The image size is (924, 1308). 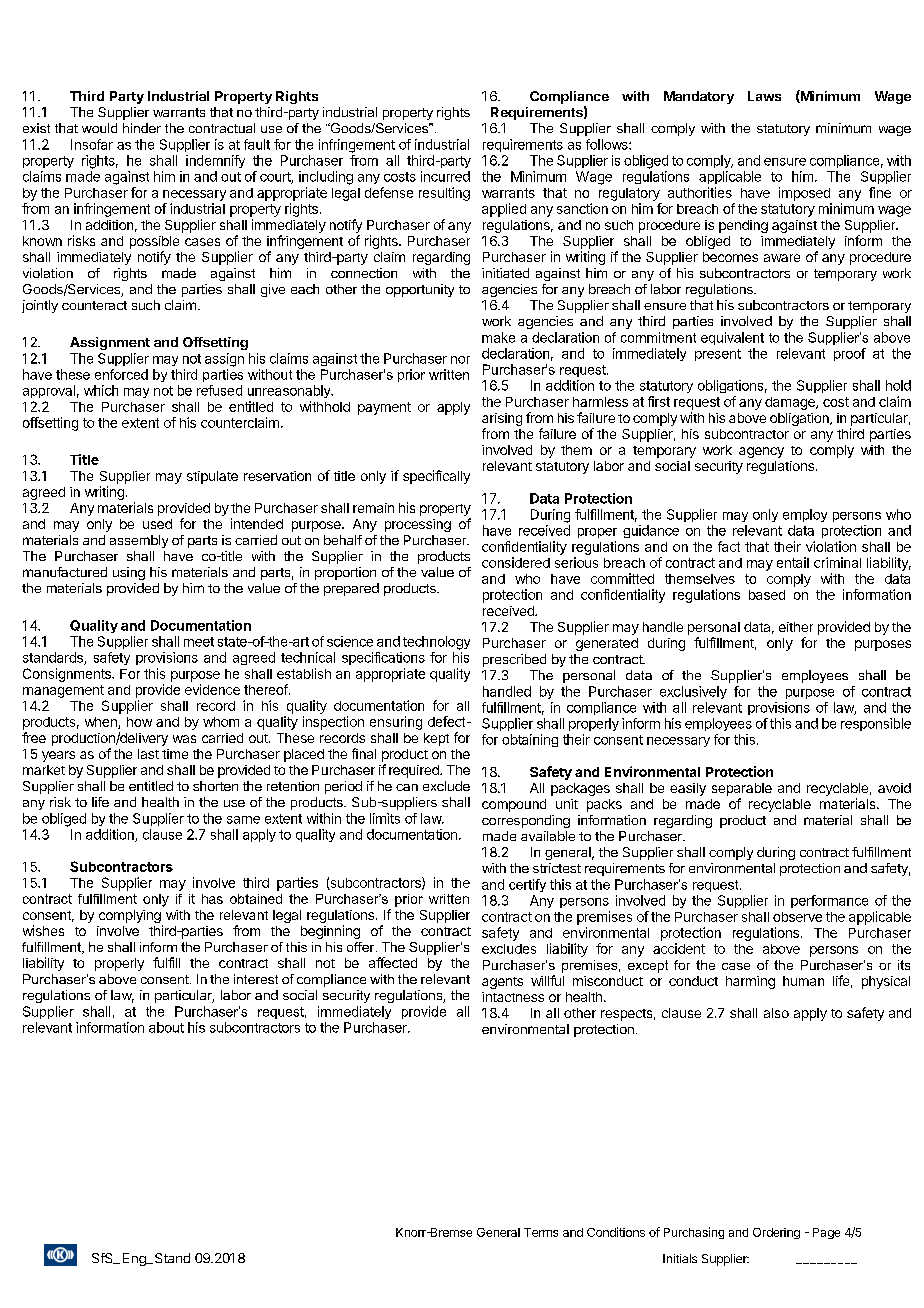 What do you see at coordinates (142, 128) in the screenshot?
I see `hinder` at bounding box center [142, 128].
